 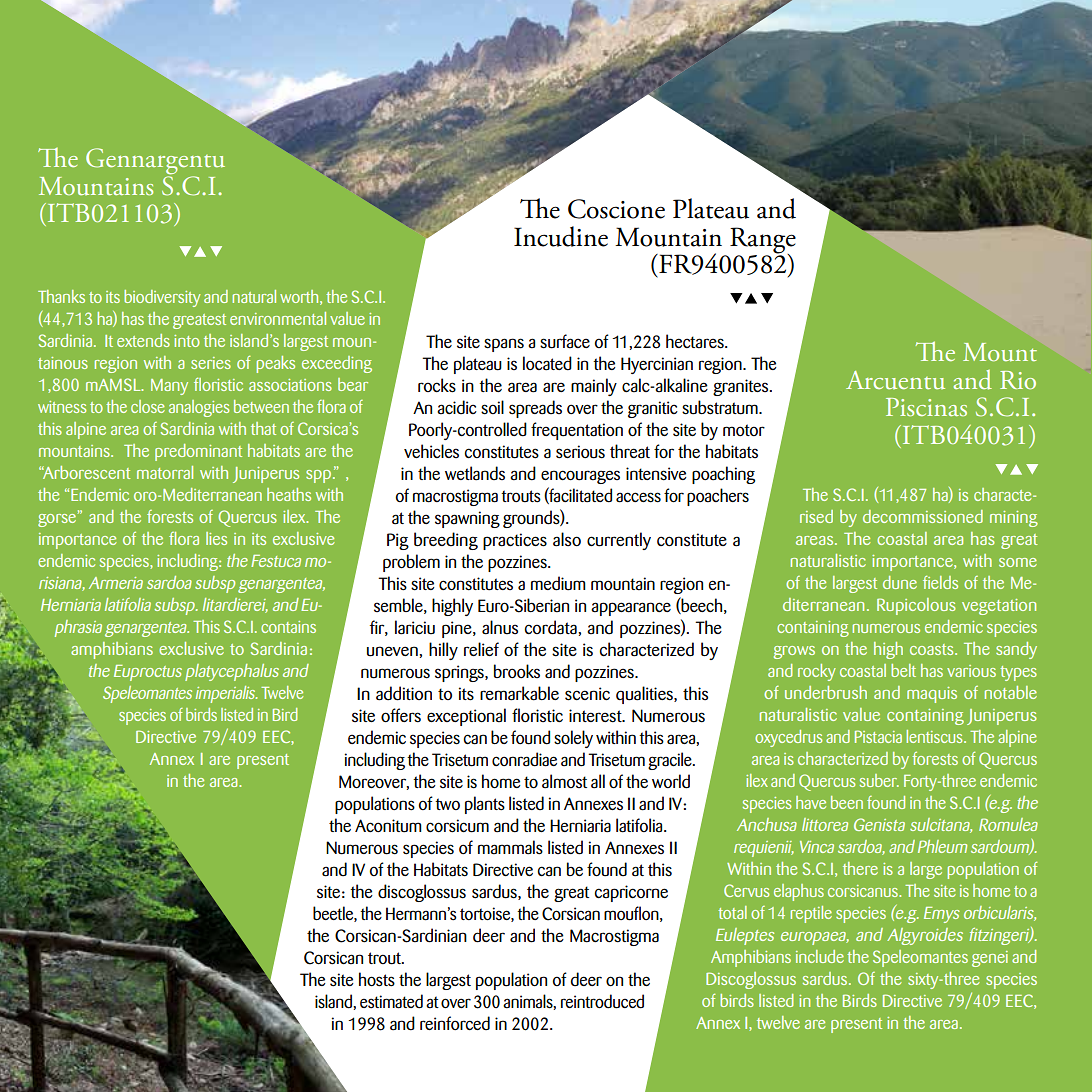 I want to click on surface, so click(x=565, y=341).
